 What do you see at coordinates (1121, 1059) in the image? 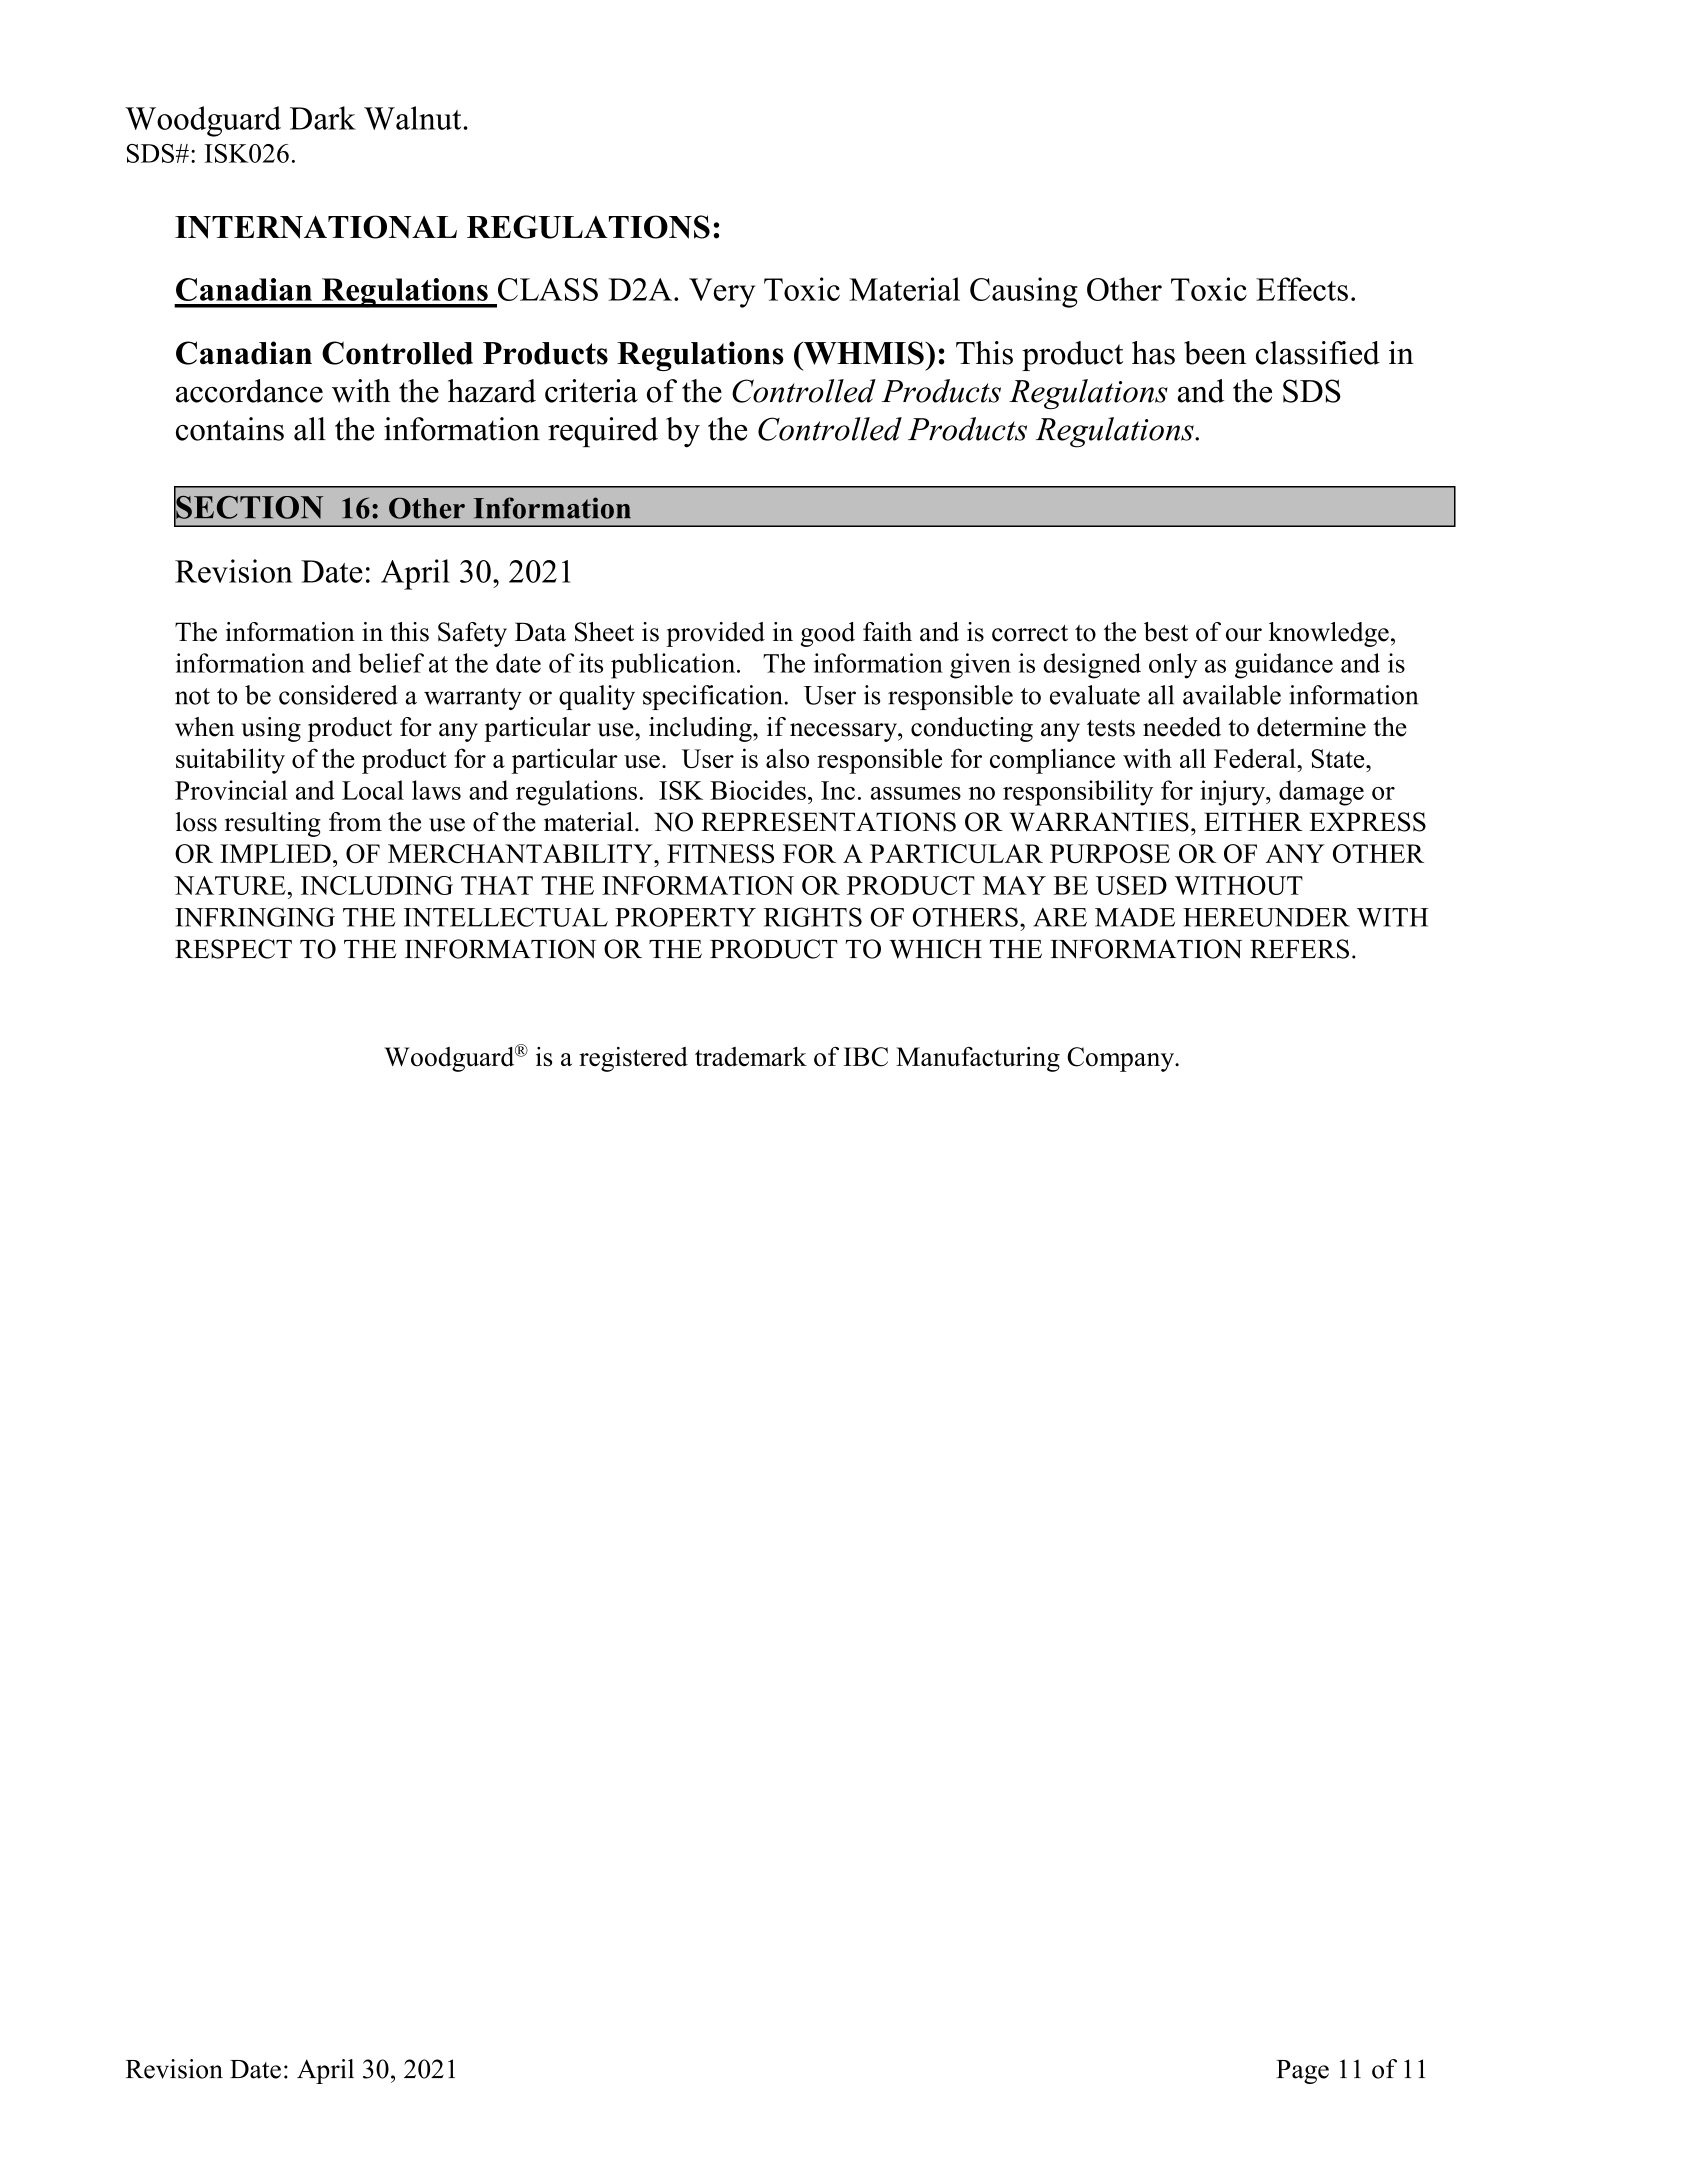
I see `Company` at bounding box center [1121, 1059].
